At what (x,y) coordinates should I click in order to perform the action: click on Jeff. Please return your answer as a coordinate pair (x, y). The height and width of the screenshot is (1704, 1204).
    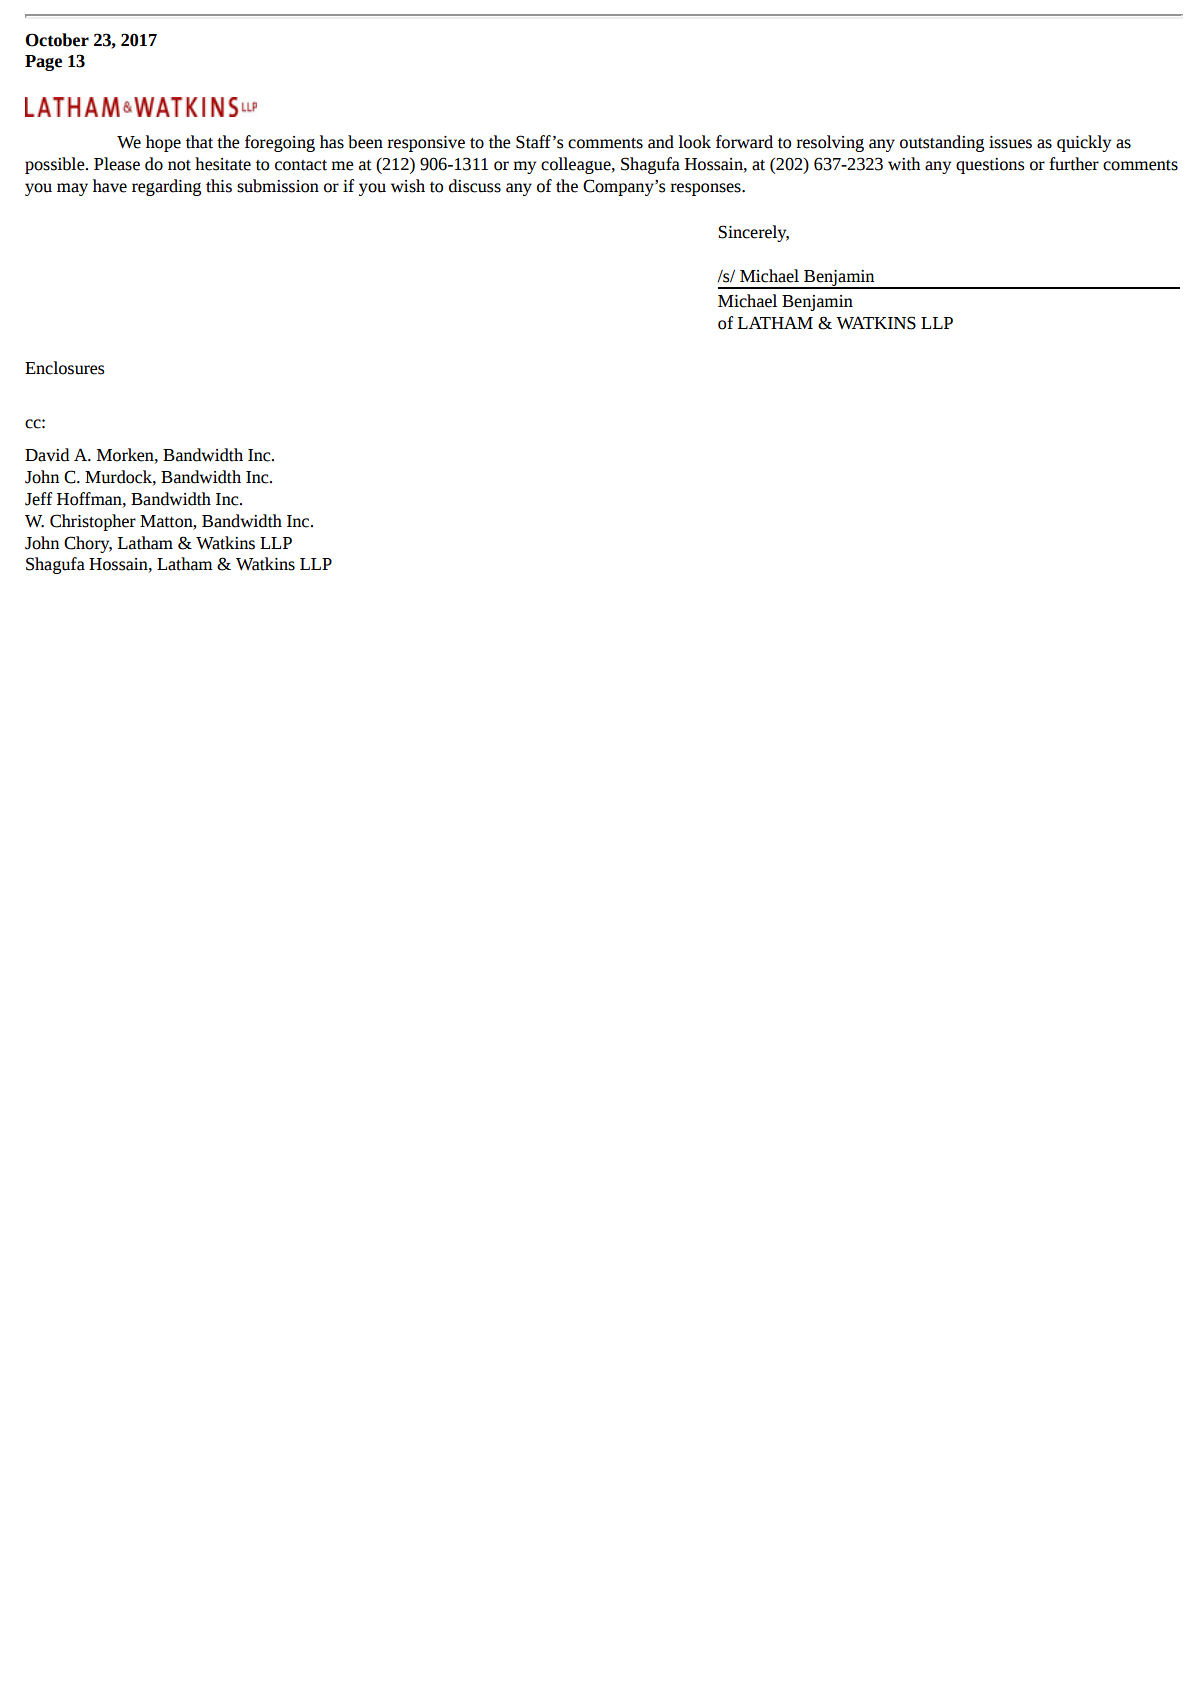
    Looking at the image, I should click on (38, 499).
